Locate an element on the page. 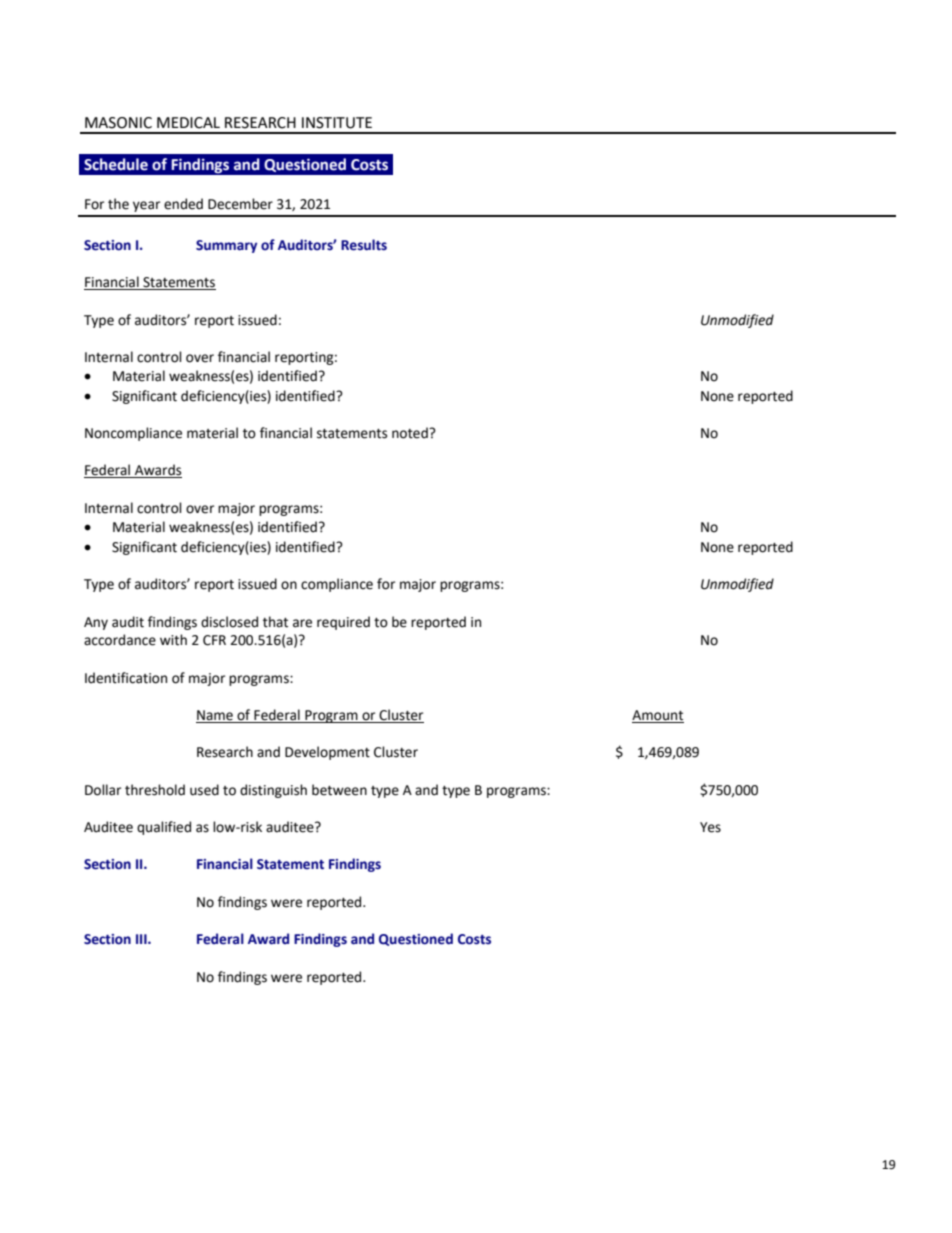 The height and width of the page is (1233, 952). Amount is located at coordinates (658, 716).
